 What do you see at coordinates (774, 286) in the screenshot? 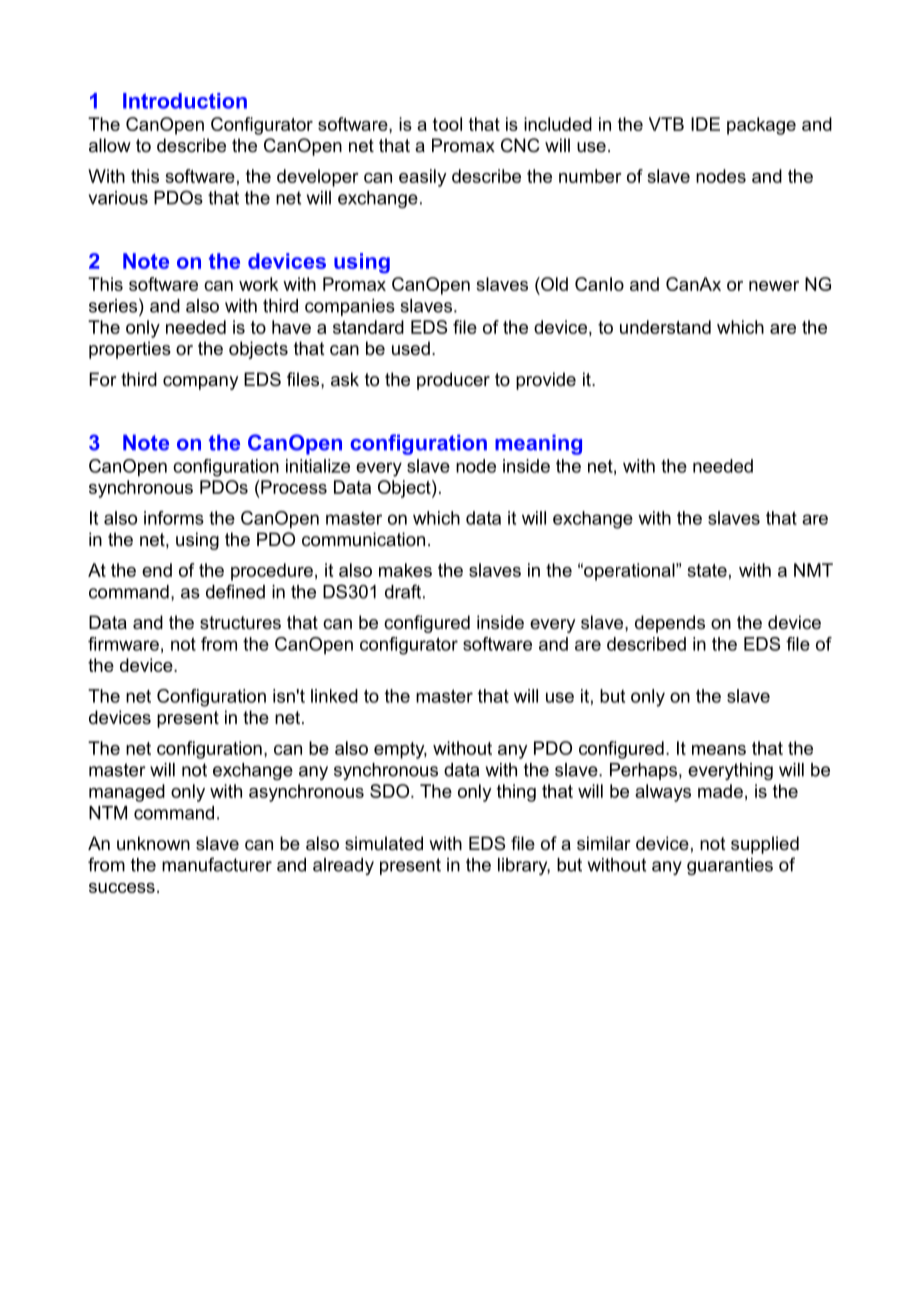
I see `newer` at bounding box center [774, 286].
